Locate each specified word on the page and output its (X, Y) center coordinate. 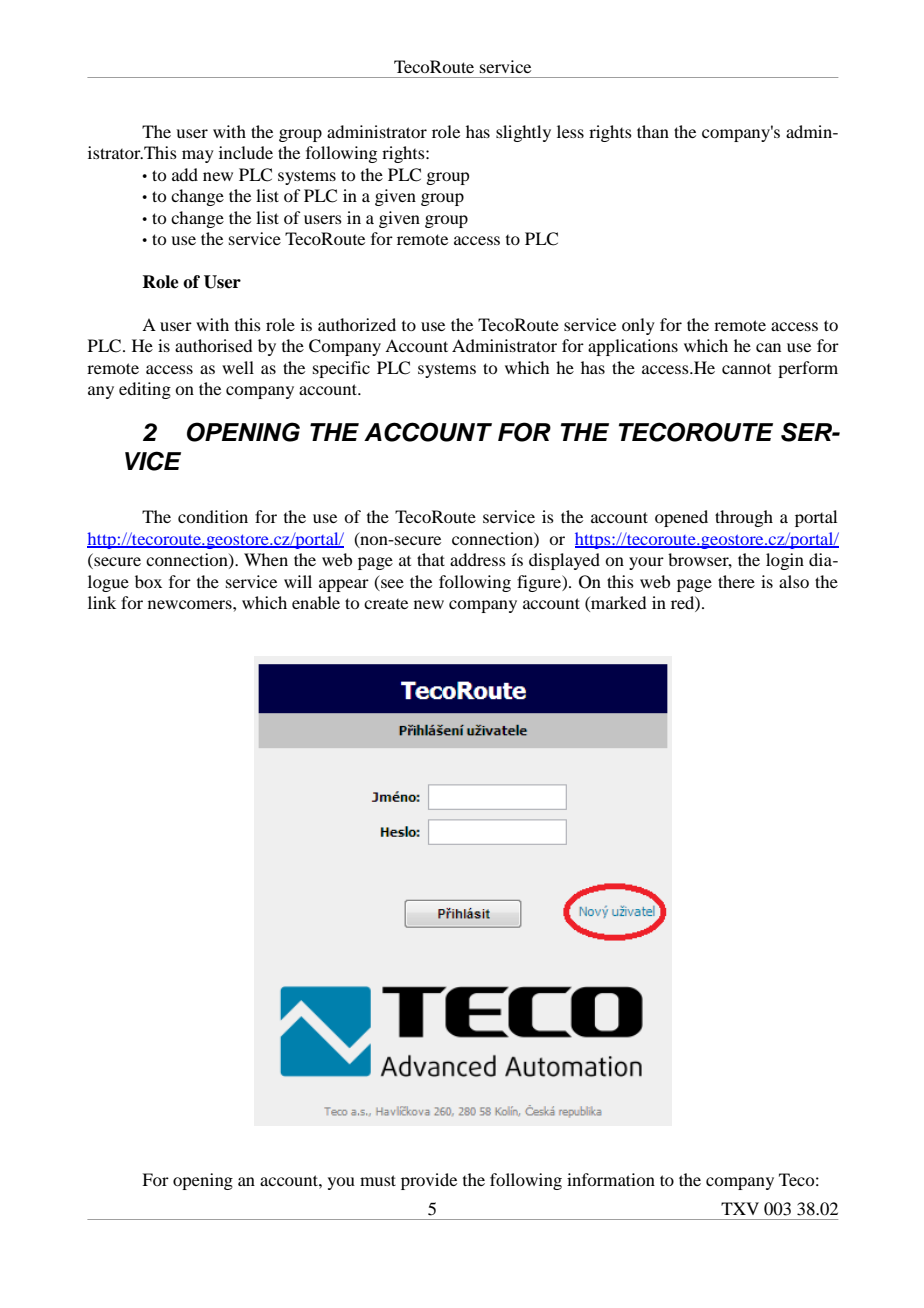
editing (145, 390)
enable (316, 602)
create (386, 604)
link (102, 602)
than (653, 131)
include (246, 152)
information (611, 1179)
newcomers (191, 604)
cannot (746, 369)
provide (429, 1181)
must (378, 1180)
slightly (523, 133)
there (736, 581)
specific (341, 369)
